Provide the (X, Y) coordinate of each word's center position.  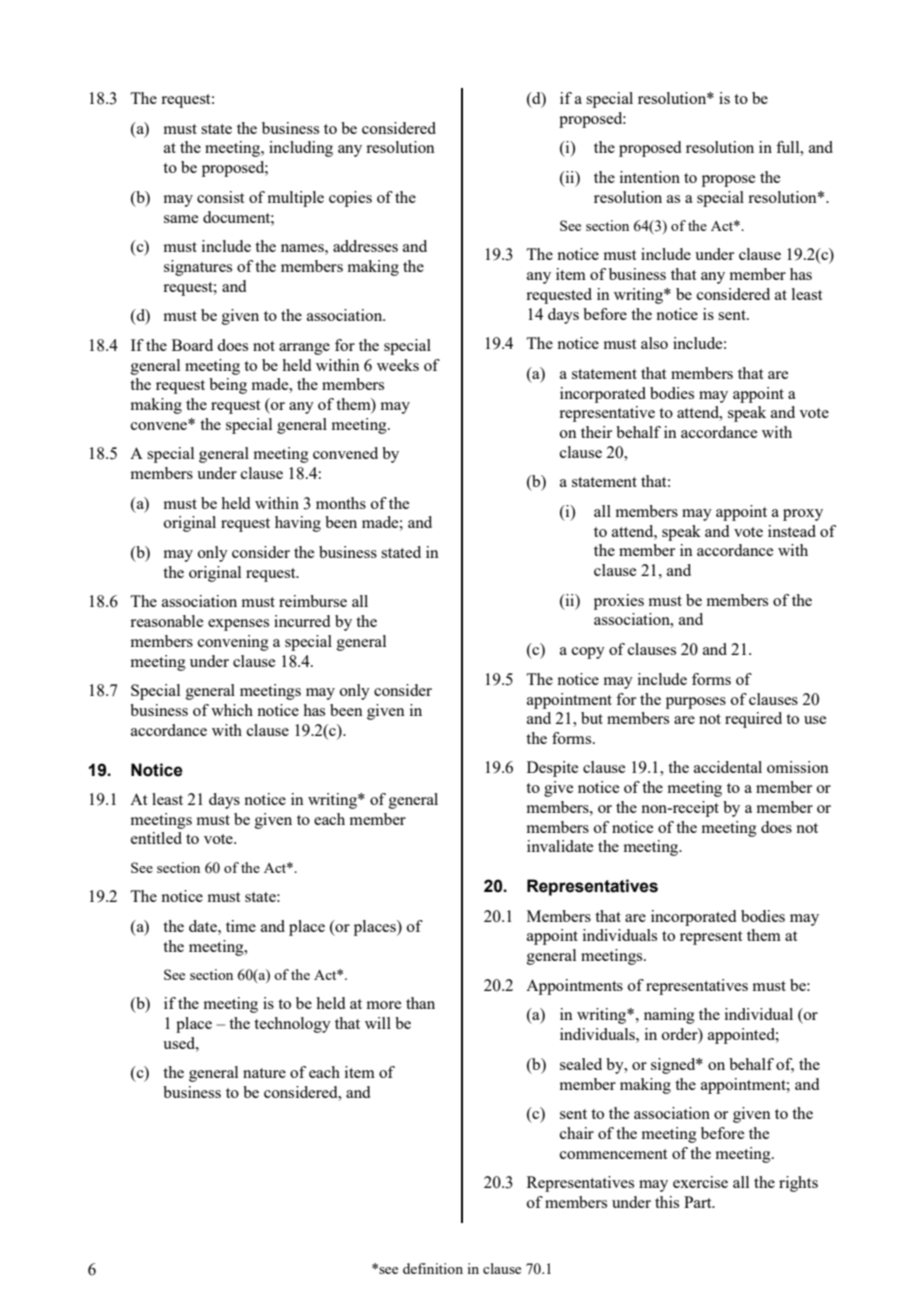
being (228, 386)
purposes (696, 703)
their (596, 432)
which (232, 710)
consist (220, 197)
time (241, 926)
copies (350, 199)
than (420, 1003)
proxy (803, 515)
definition (433, 1268)
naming (669, 1016)
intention (650, 177)
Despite (552, 769)
